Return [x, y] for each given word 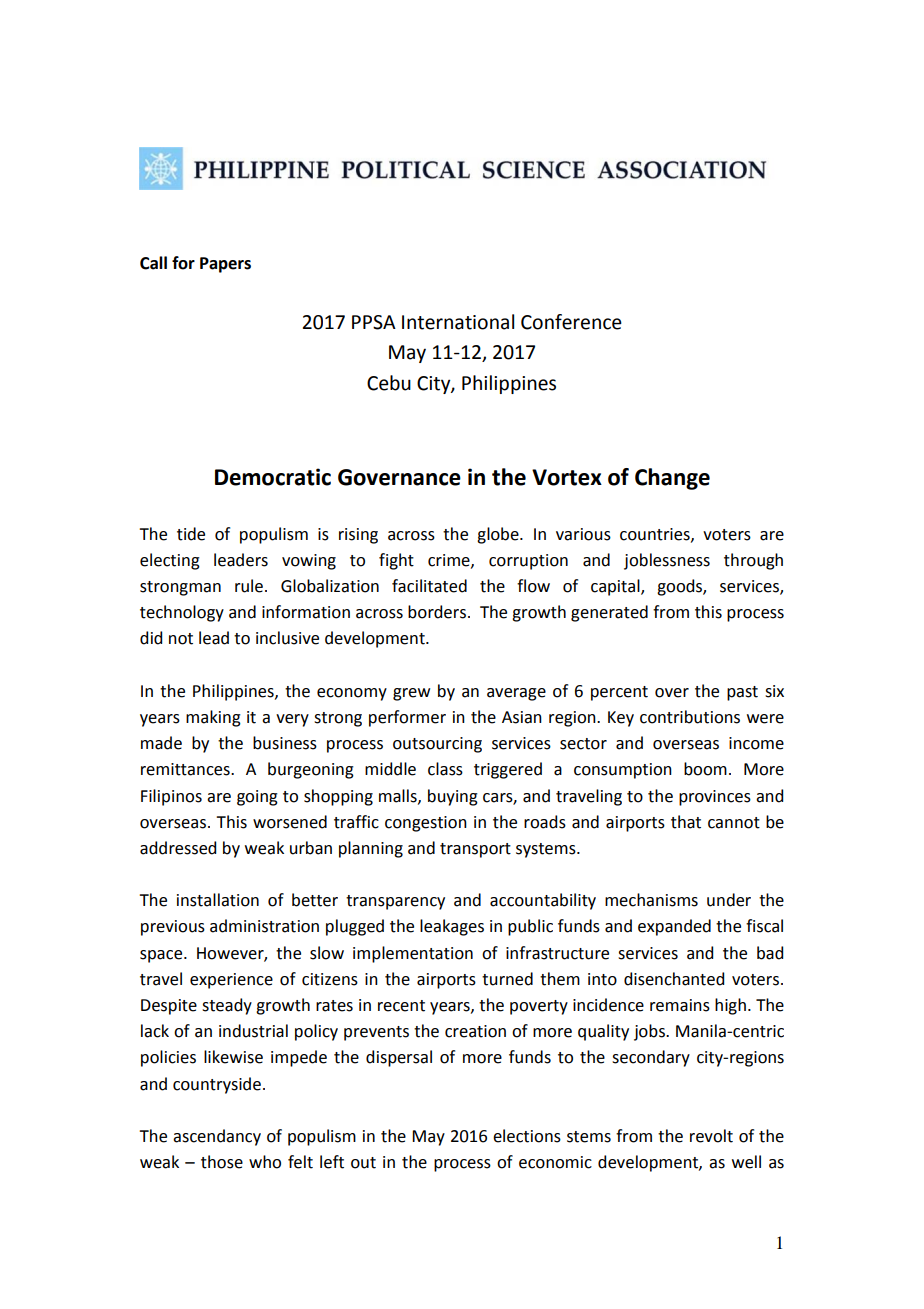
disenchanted [674, 979]
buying [453, 797]
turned [507, 979]
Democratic [273, 477]
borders [437, 612]
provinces [715, 798]
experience [231, 981]
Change [672, 479]
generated [609, 613]
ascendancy [217, 1137]
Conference [571, 322]
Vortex [567, 477]
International [458, 322]
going [257, 798]
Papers [225, 265]
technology [182, 613]
